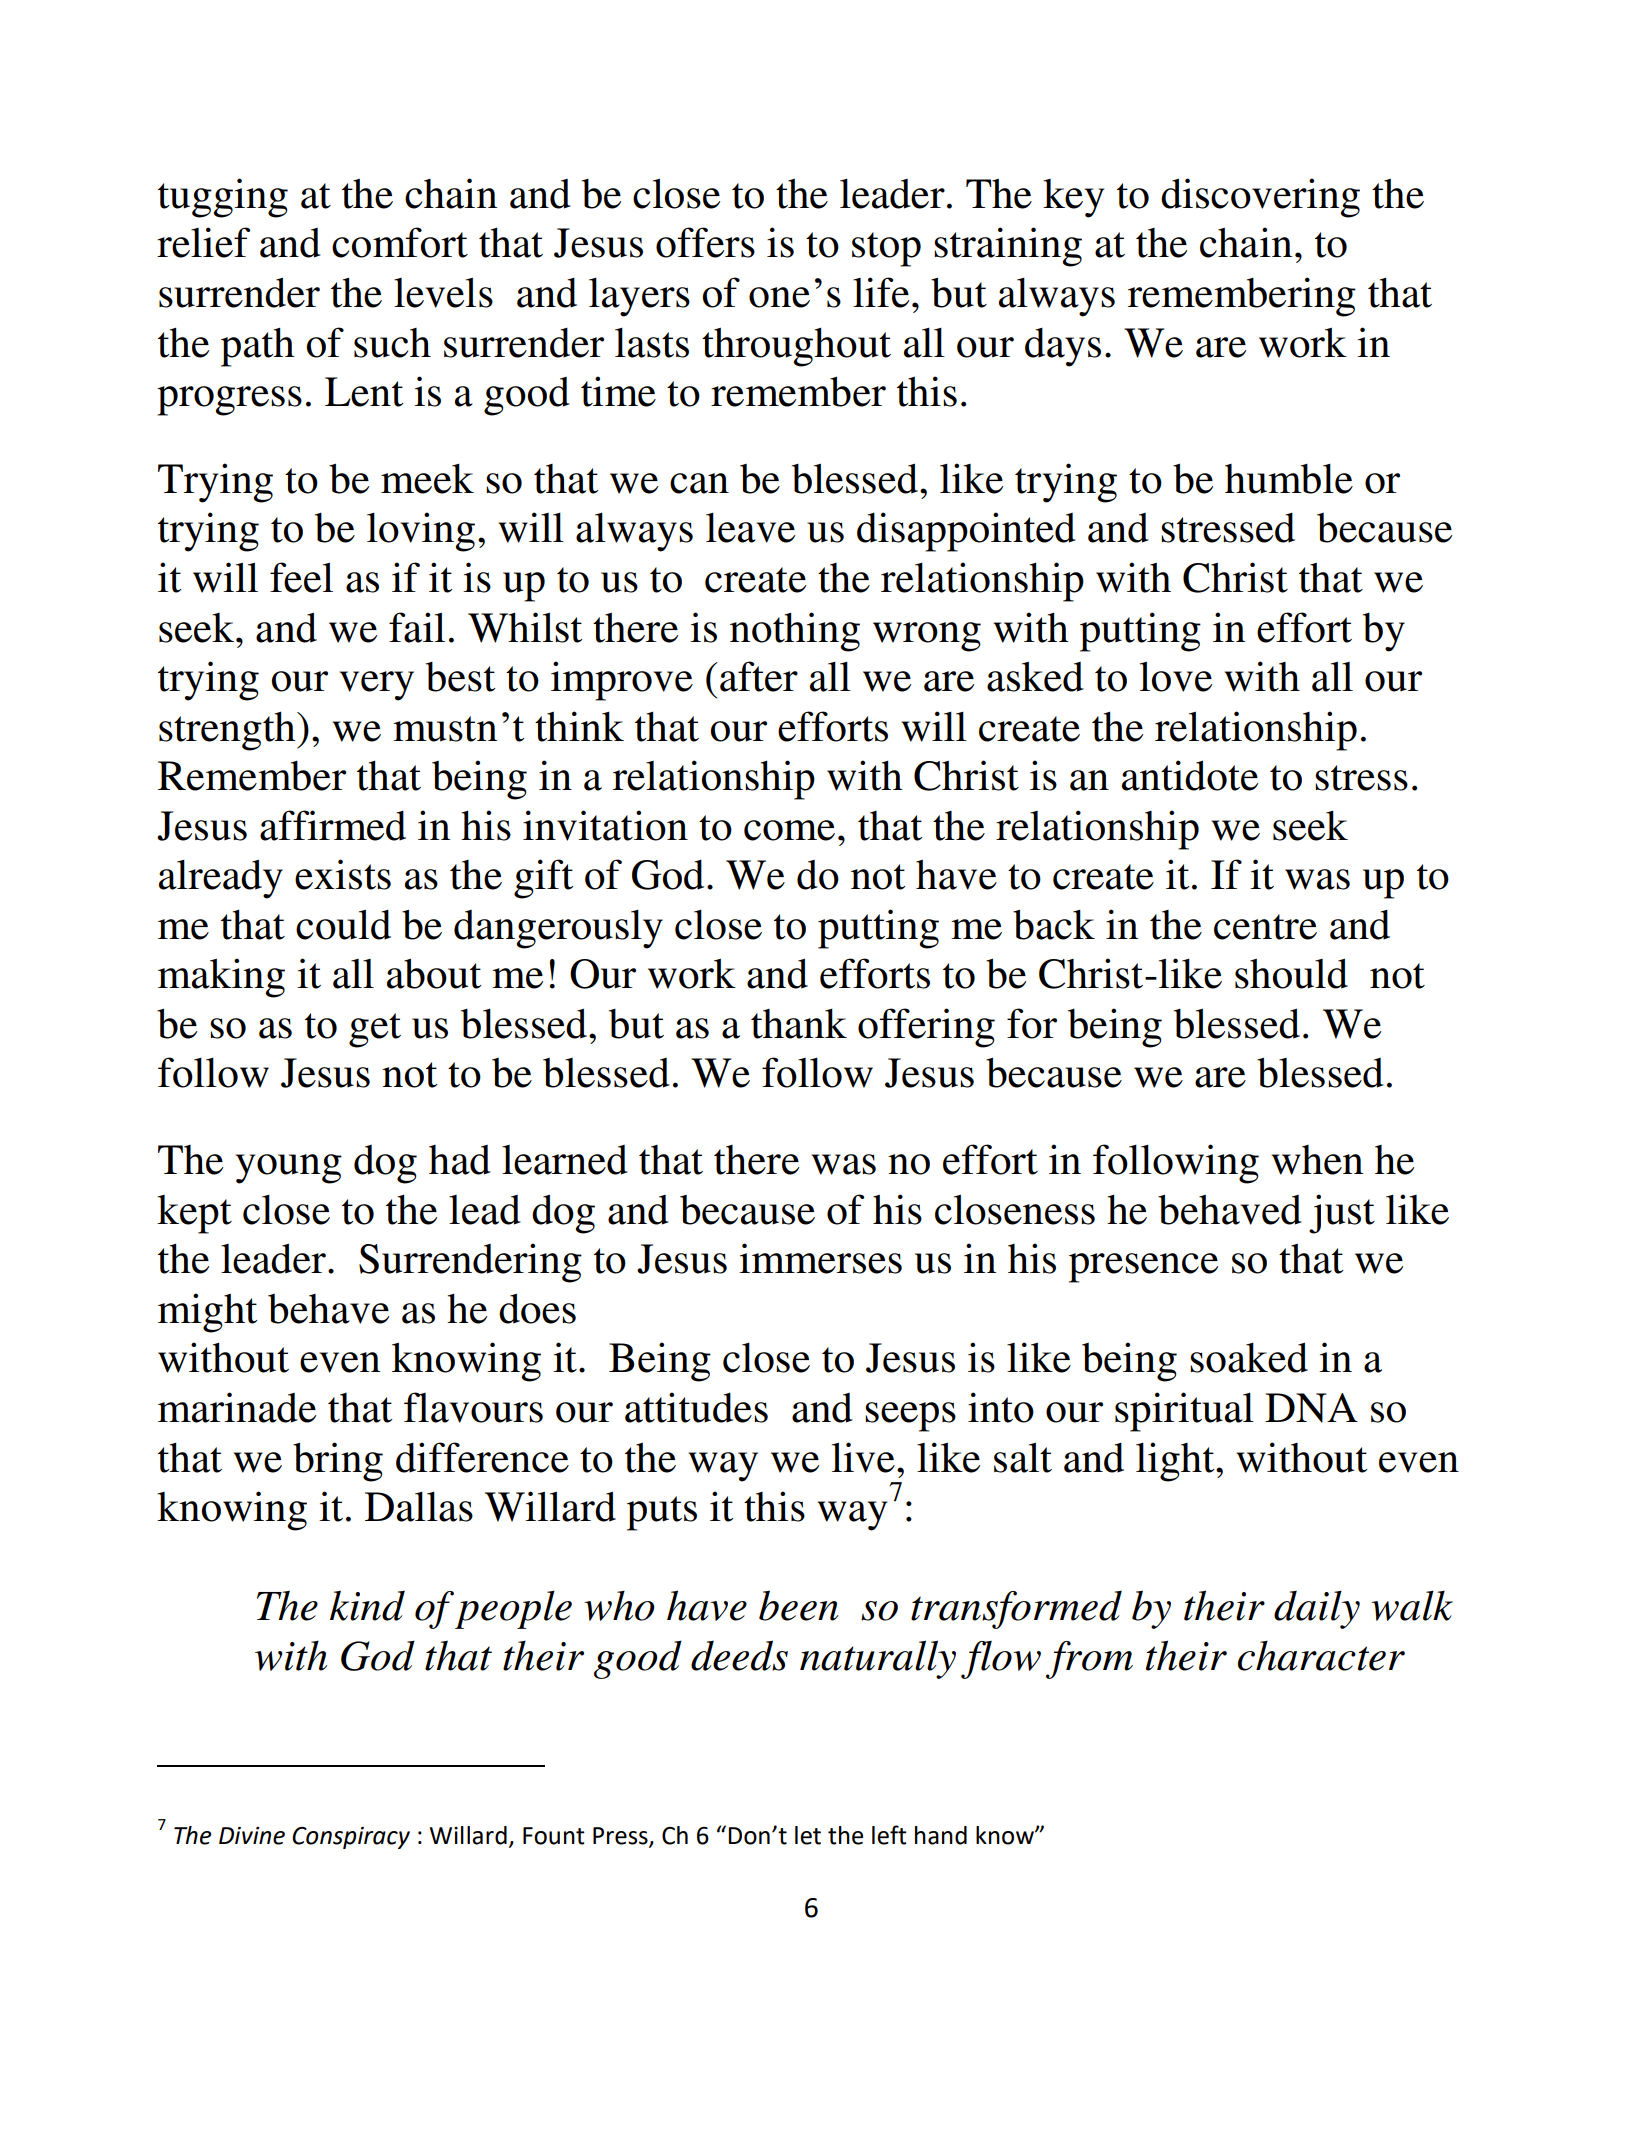 This page has height=2131, width=1646. Describe the element at coordinates (351, 1838) in the page. I see `Conspiracy` at that location.
